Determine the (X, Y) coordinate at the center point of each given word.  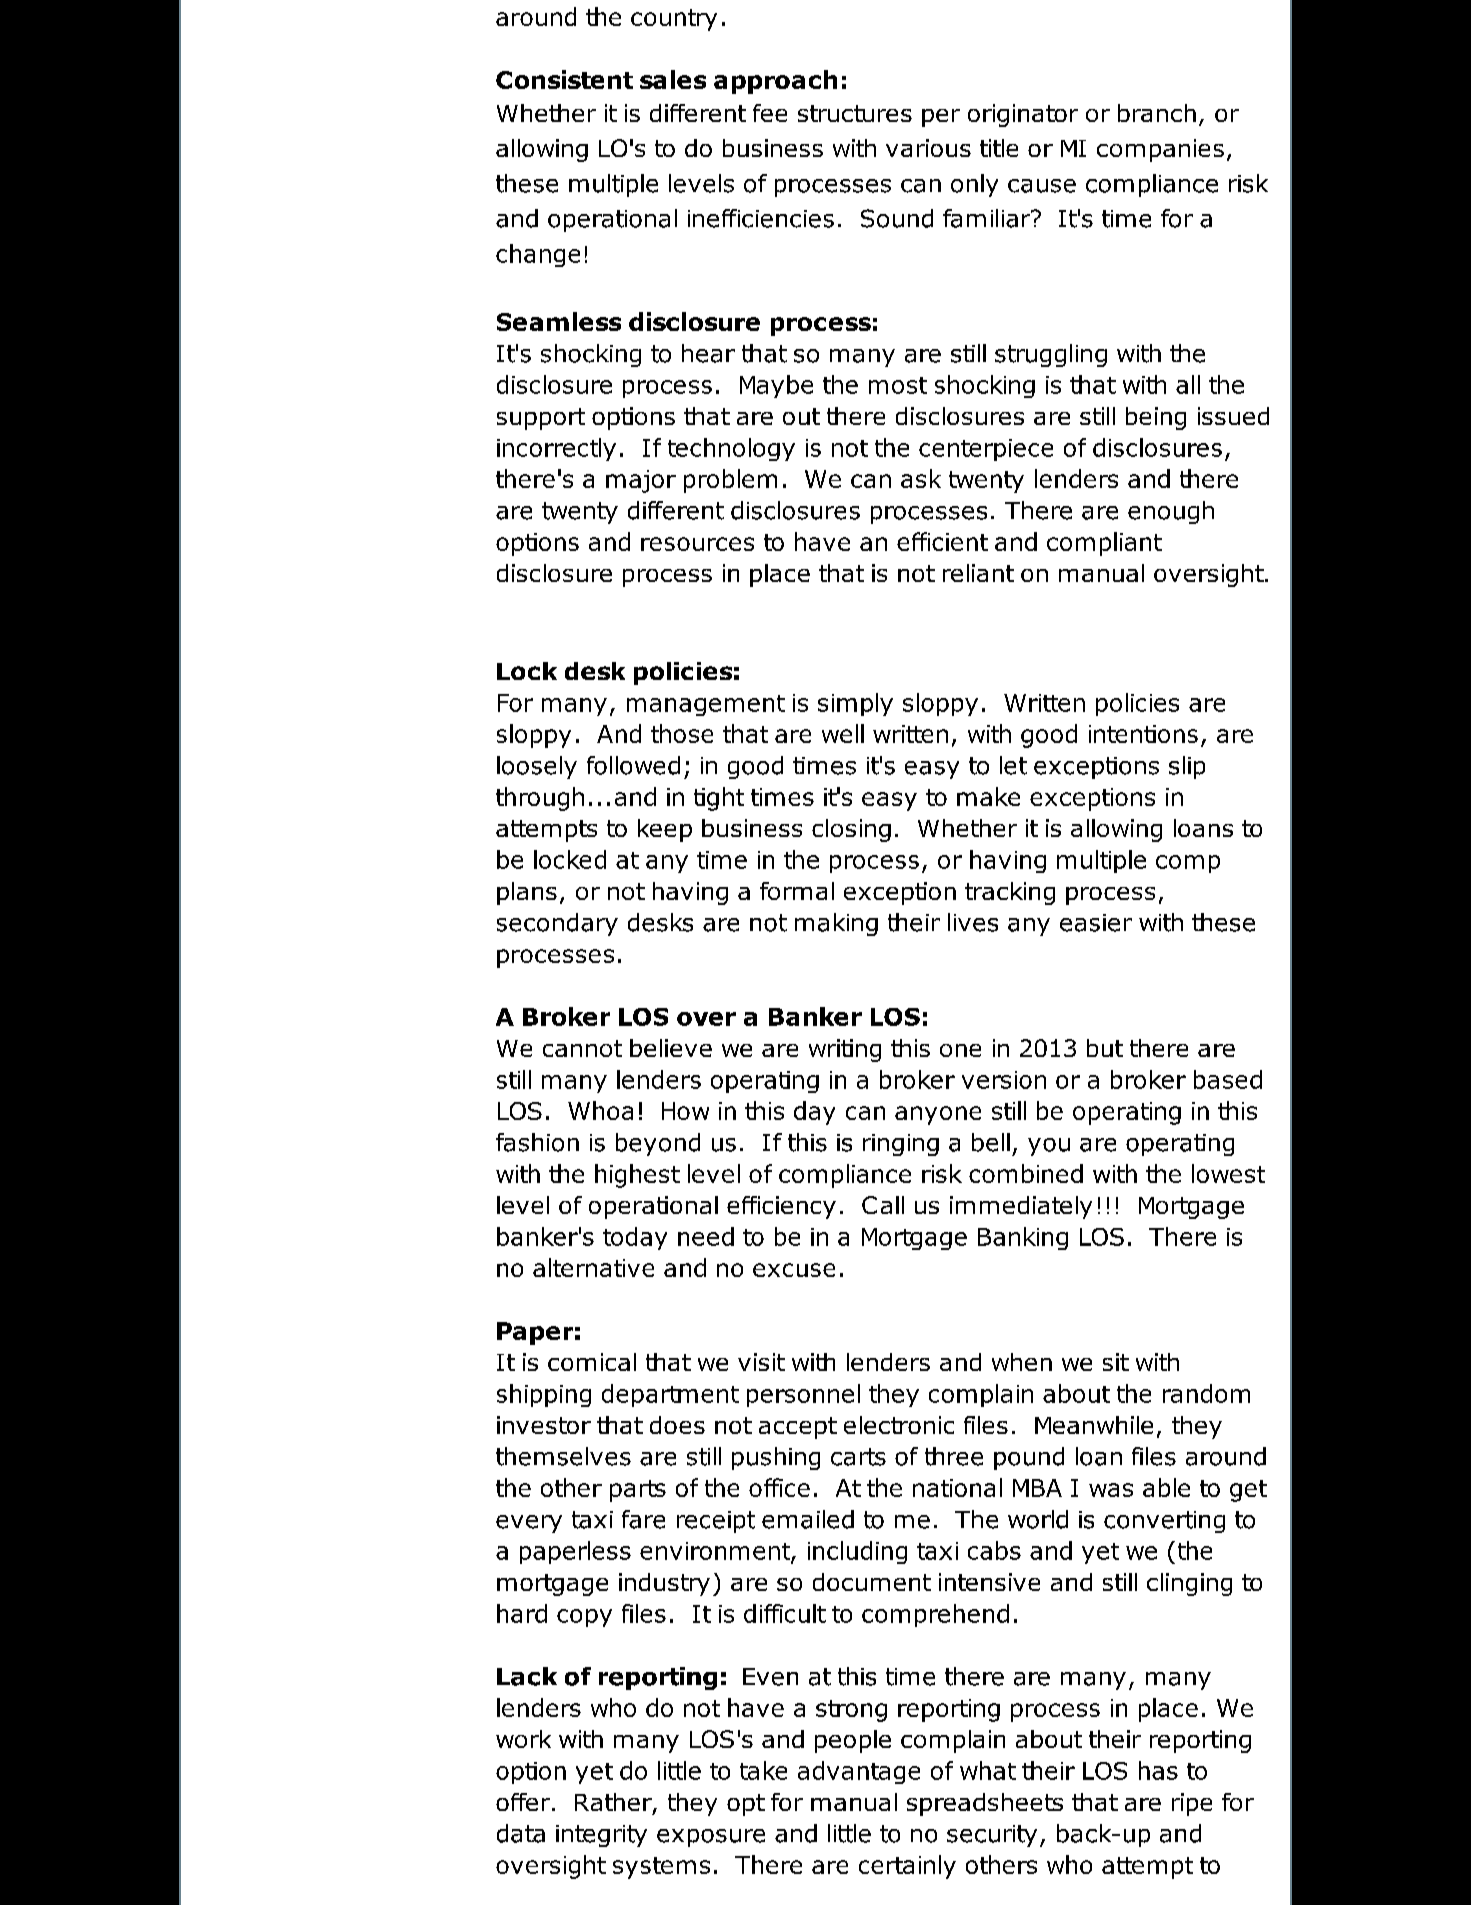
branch (1157, 113)
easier (1096, 923)
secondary (557, 924)
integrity (601, 1836)
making (836, 924)
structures (855, 113)
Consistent (564, 79)
